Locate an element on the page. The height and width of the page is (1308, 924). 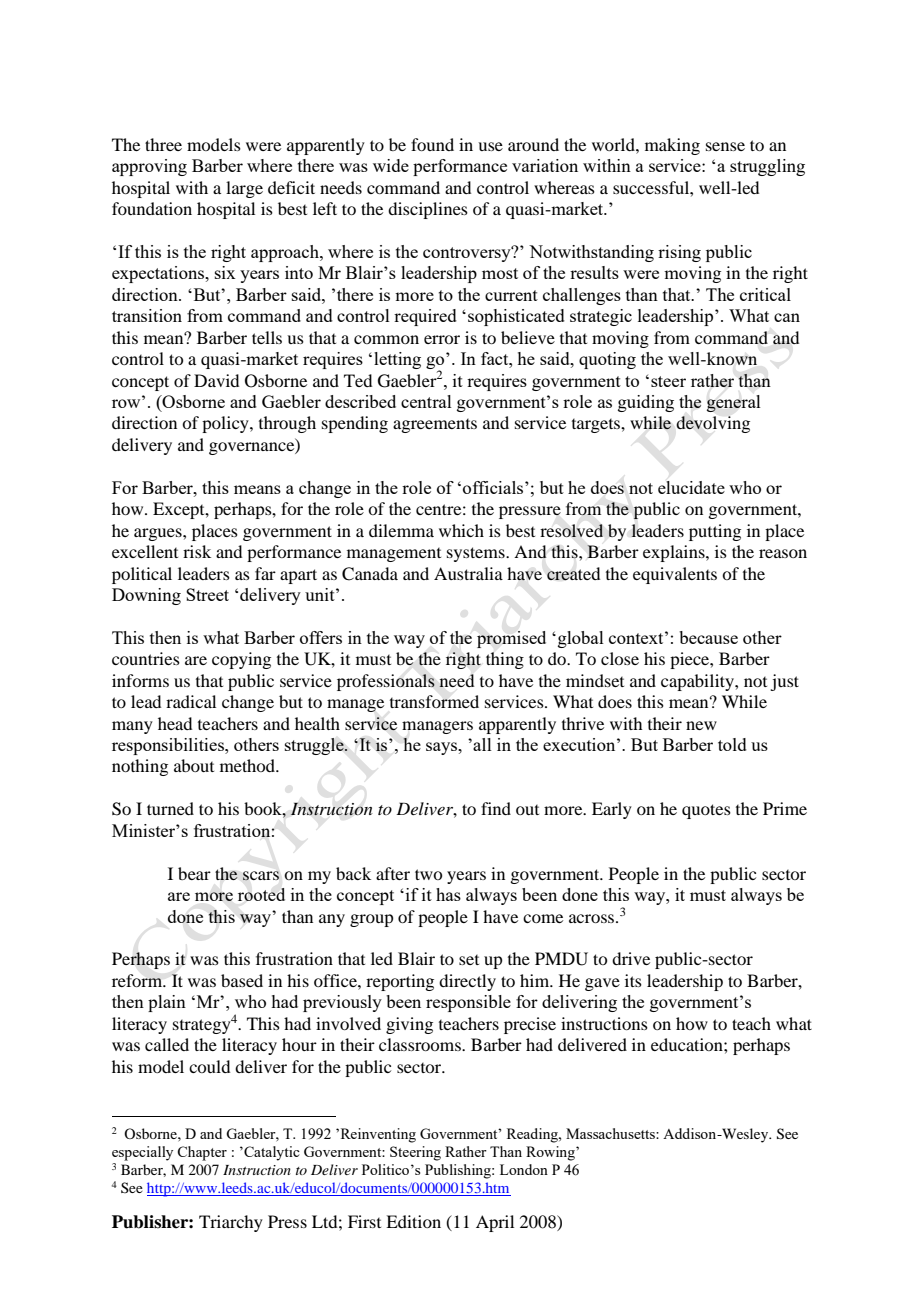
Chapter is located at coordinates (202, 1153).
